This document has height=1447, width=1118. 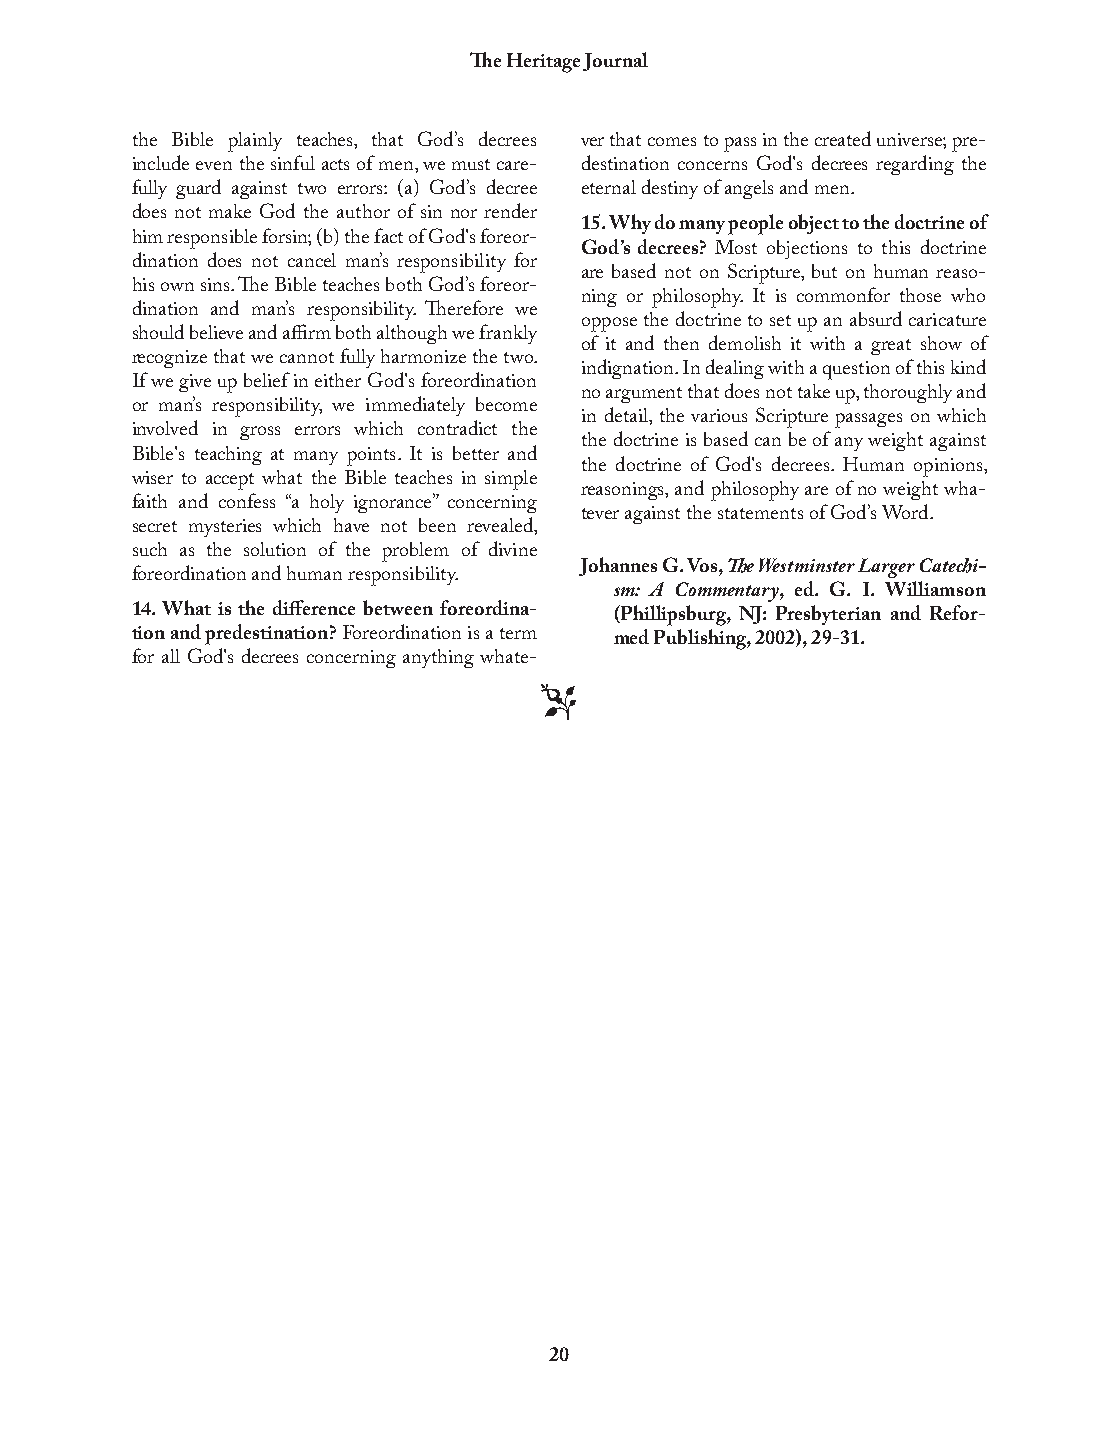 I want to click on term, so click(x=518, y=633).
